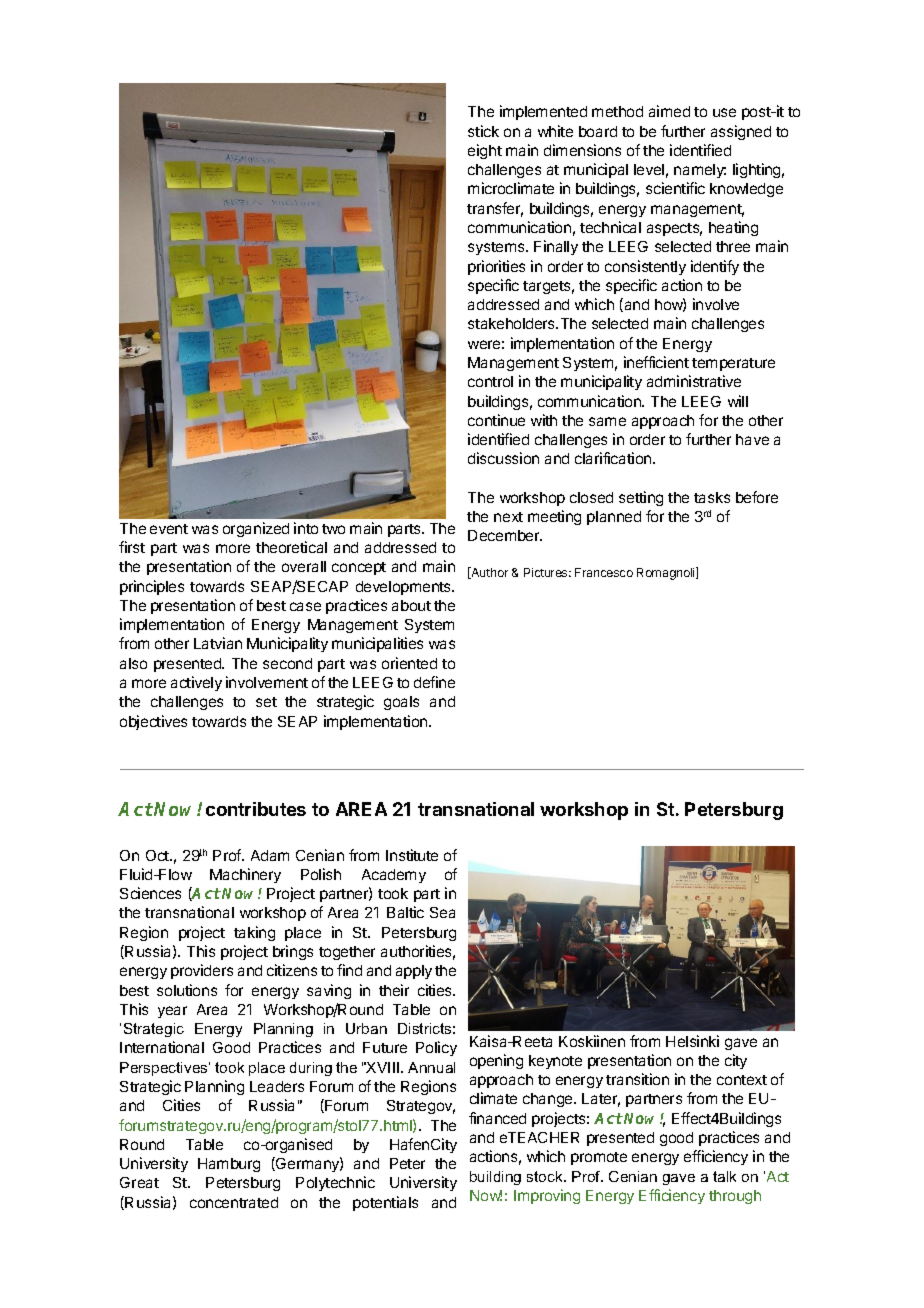 This screenshot has width=924, height=1308. I want to click on talk, so click(724, 1176).
